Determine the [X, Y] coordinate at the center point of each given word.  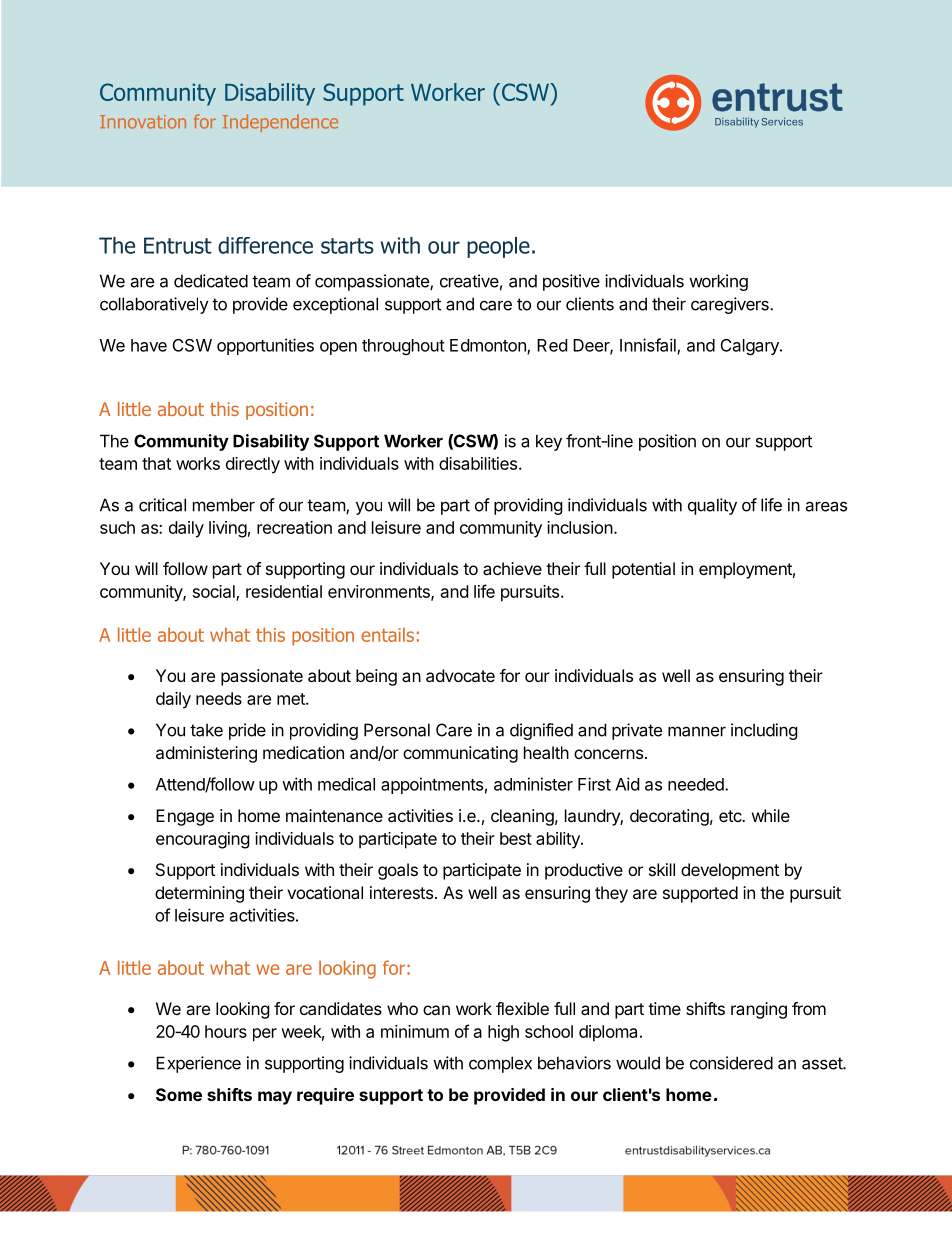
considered [731, 1063]
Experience [198, 1064]
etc [731, 816]
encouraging [203, 840]
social [215, 592]
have [149, 345]
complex [500, 1064]
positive [571, 282]
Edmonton [489, 346]
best [516, 838]
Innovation [143, 122]
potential [643, 570]
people [498, 247]
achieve [512, 568]
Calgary [751, 347]
